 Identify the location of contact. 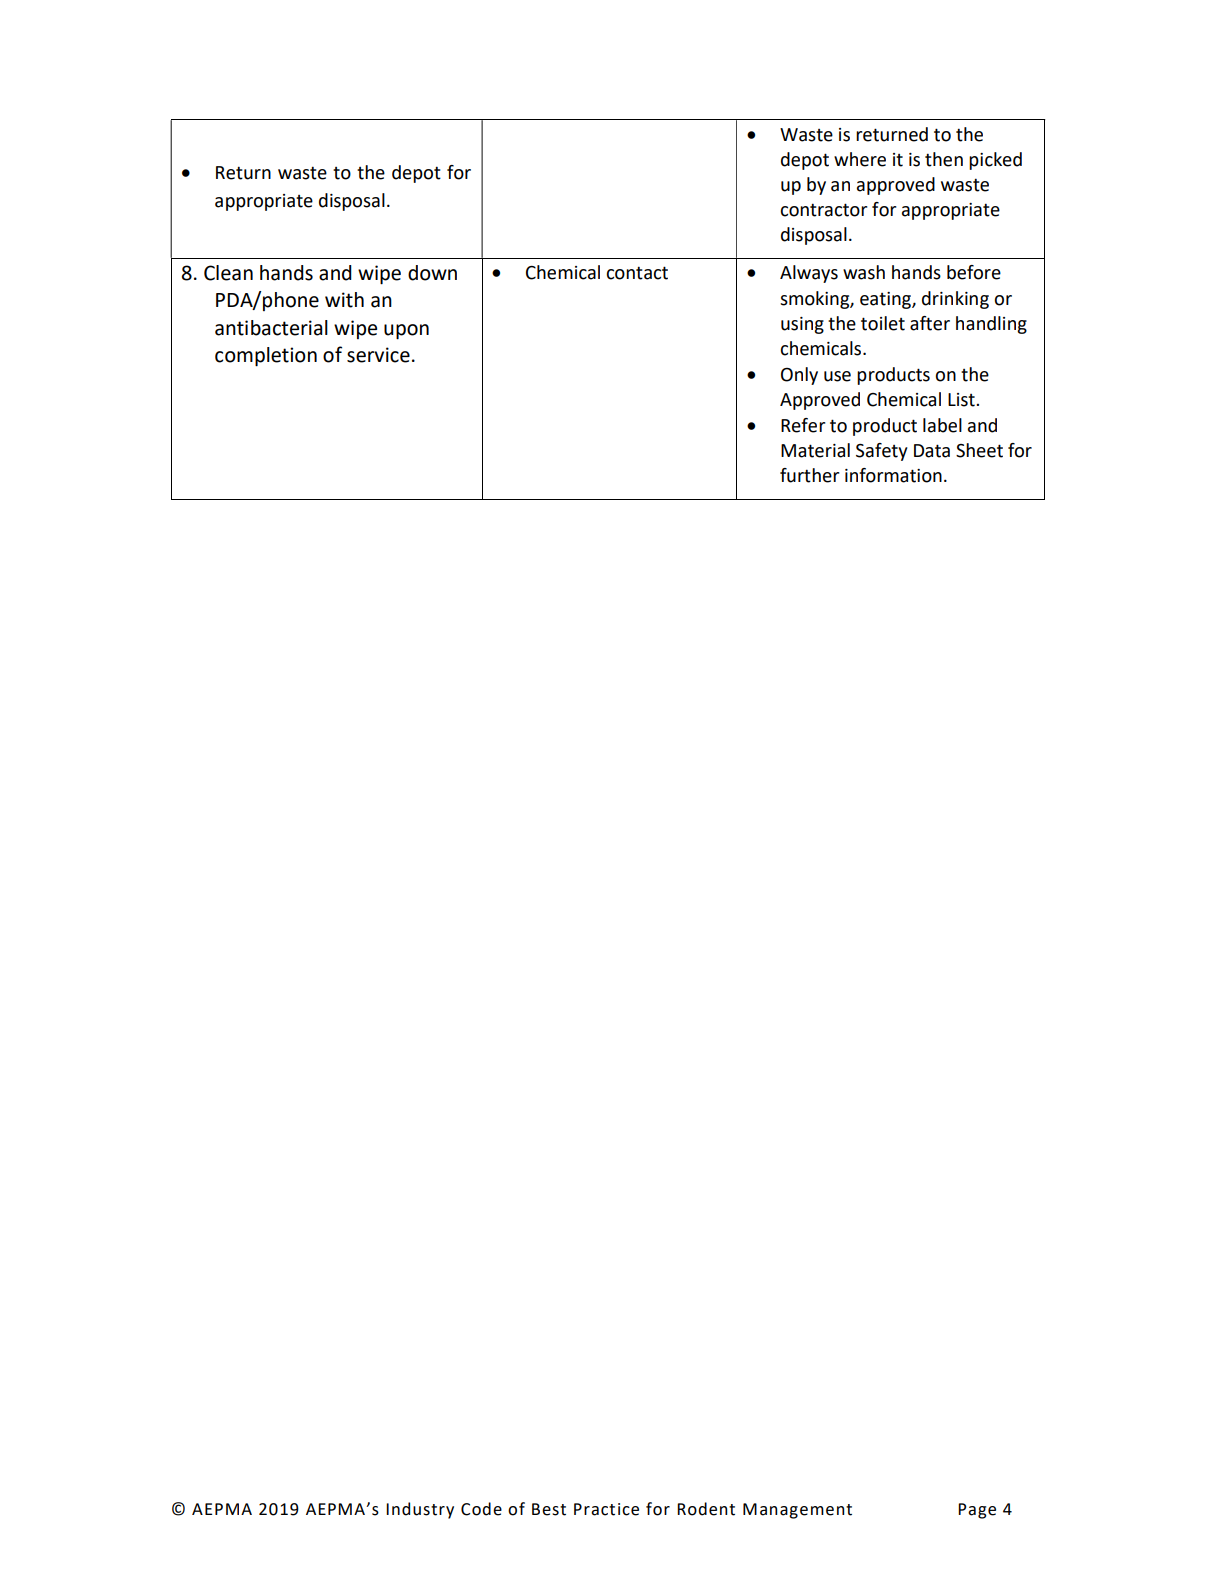
(637, 273).
